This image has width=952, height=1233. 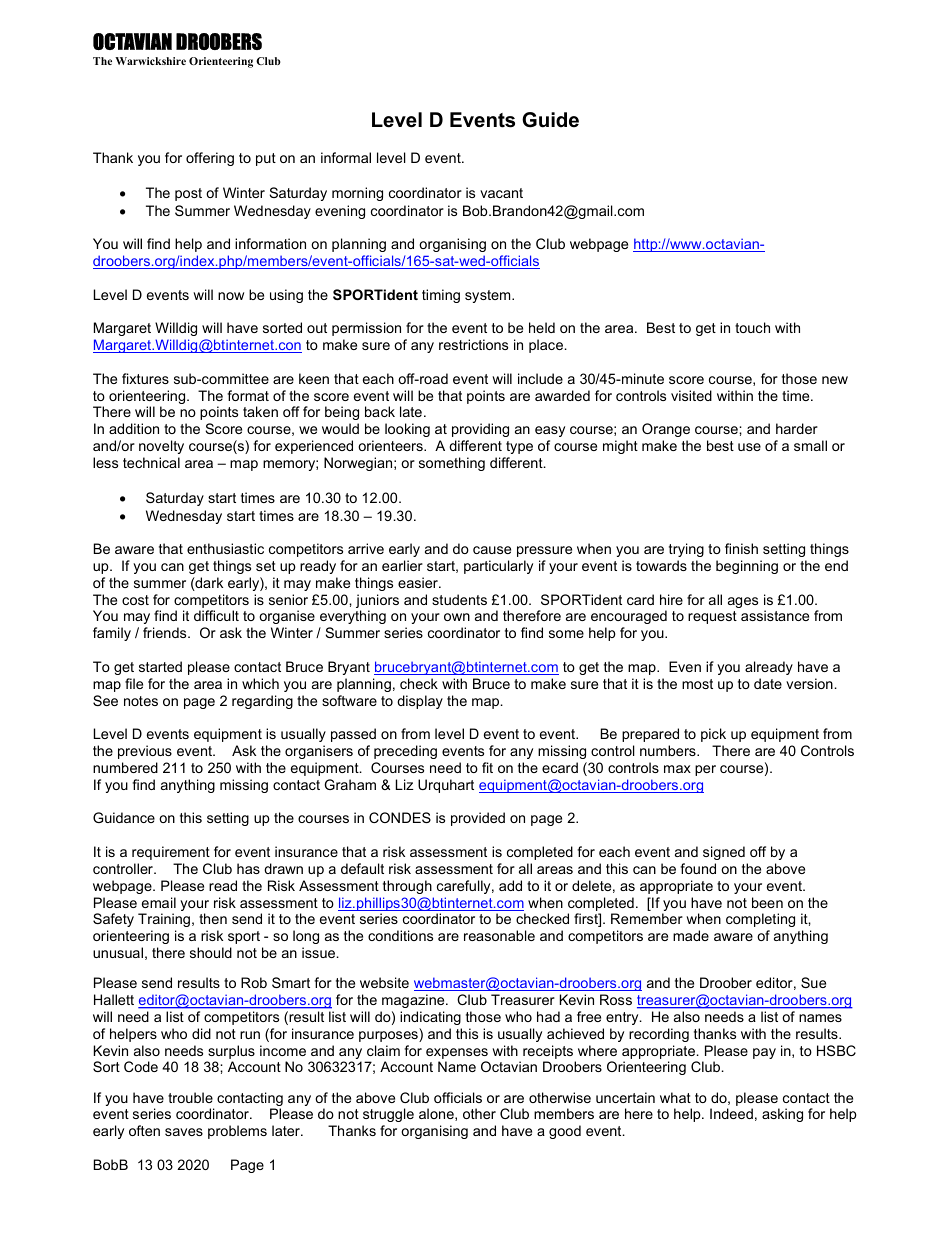 I want to click on Guide, so click(x=550, y=120).
